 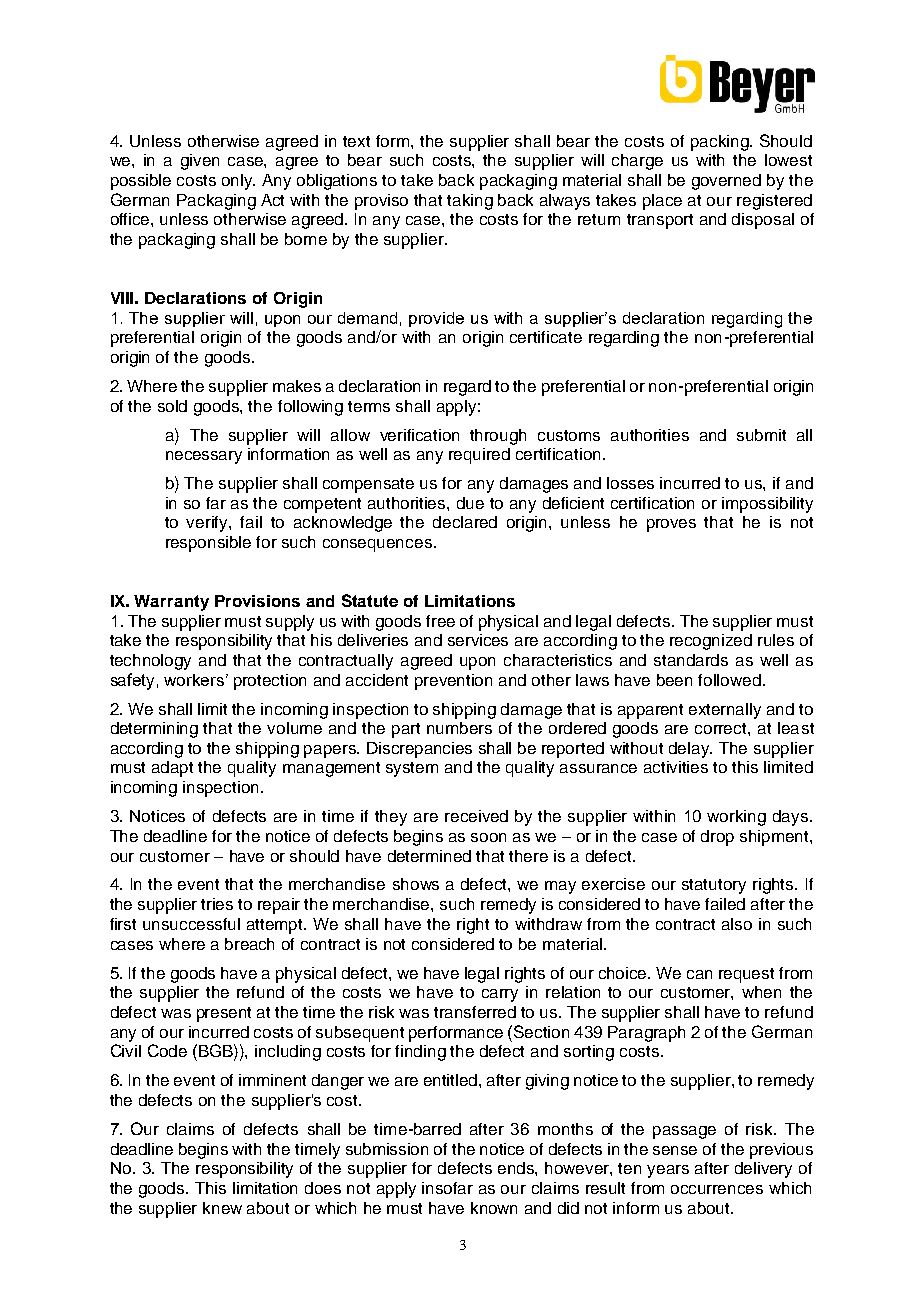 I want to click on followed, so click(x=729, y=680).
